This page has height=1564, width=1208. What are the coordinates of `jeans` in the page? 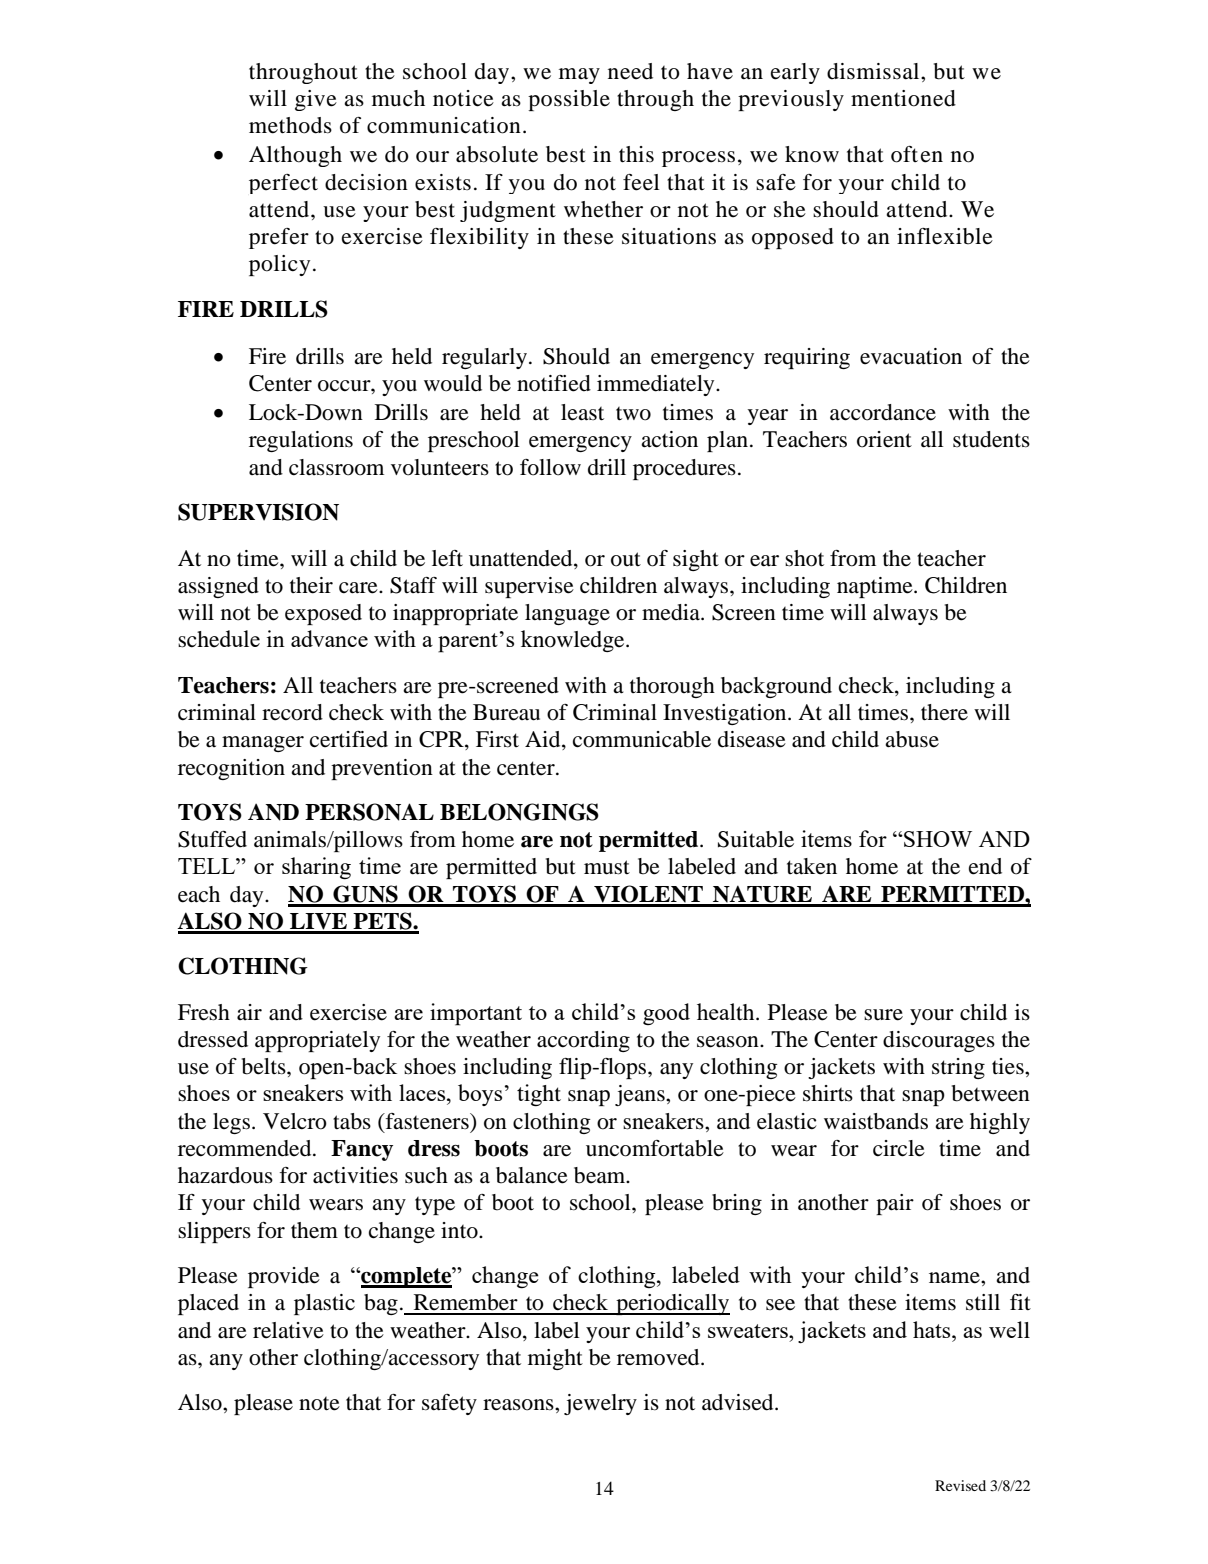 It's located at (641, 1095).
